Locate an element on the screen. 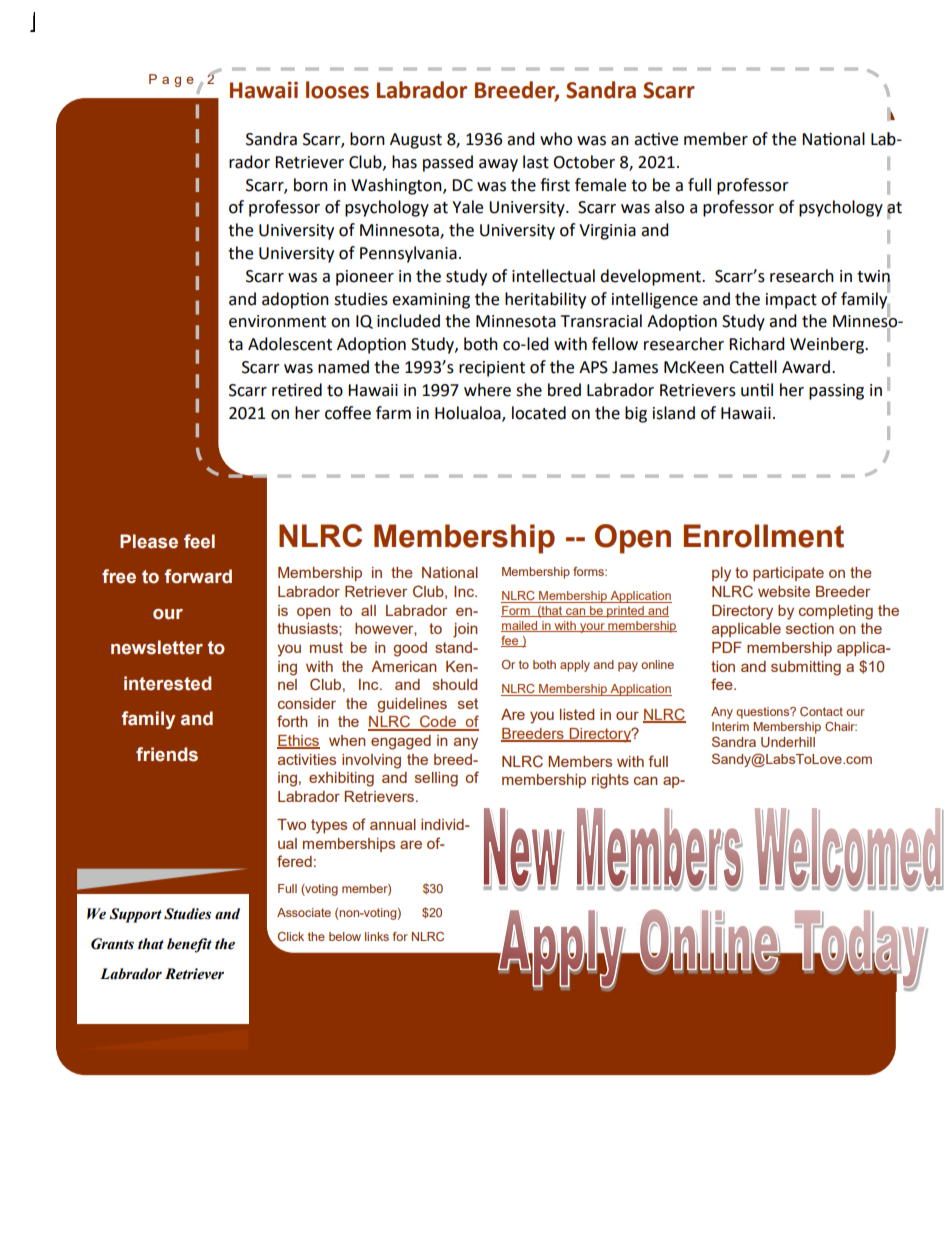 The image size is (952, 1233). rights is located at coordinates (610, 781).
